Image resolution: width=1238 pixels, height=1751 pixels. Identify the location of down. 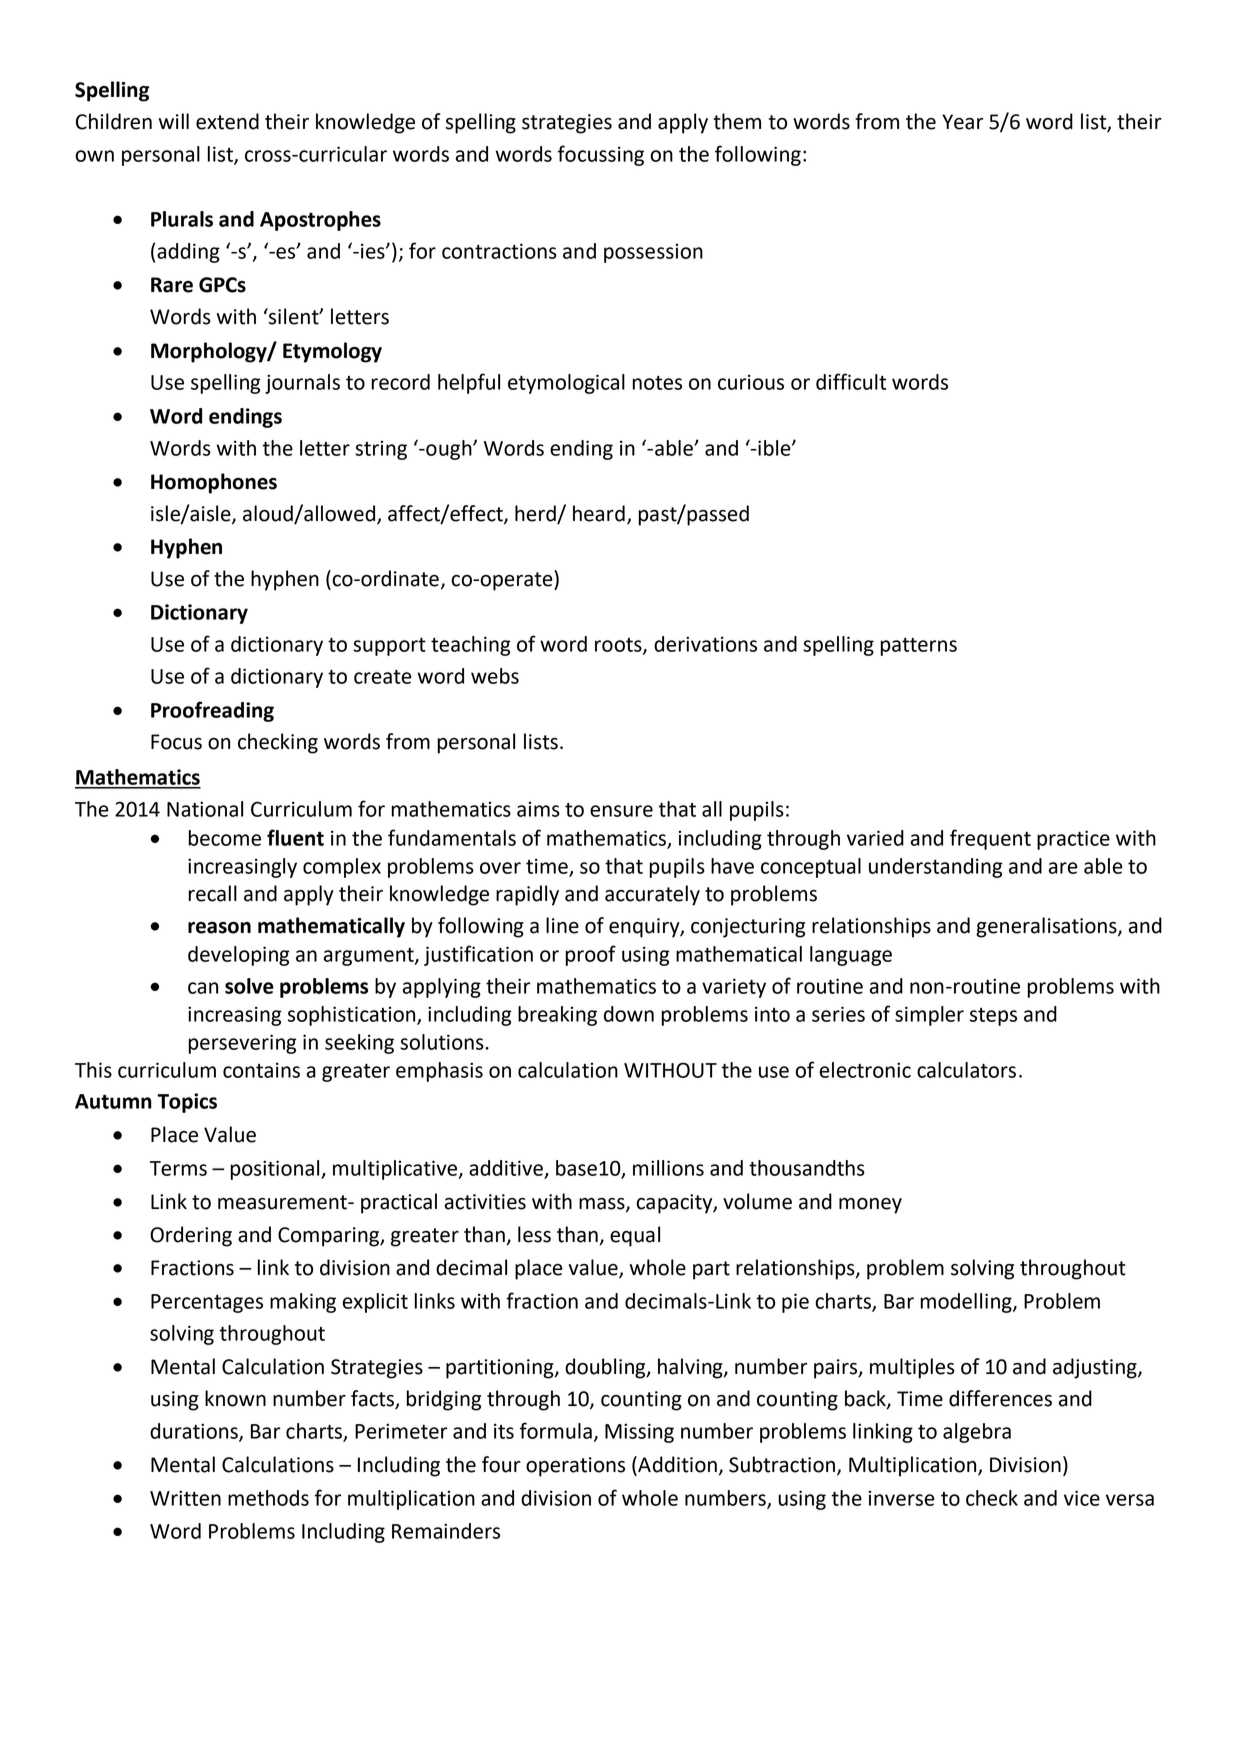
(629, 1014).
